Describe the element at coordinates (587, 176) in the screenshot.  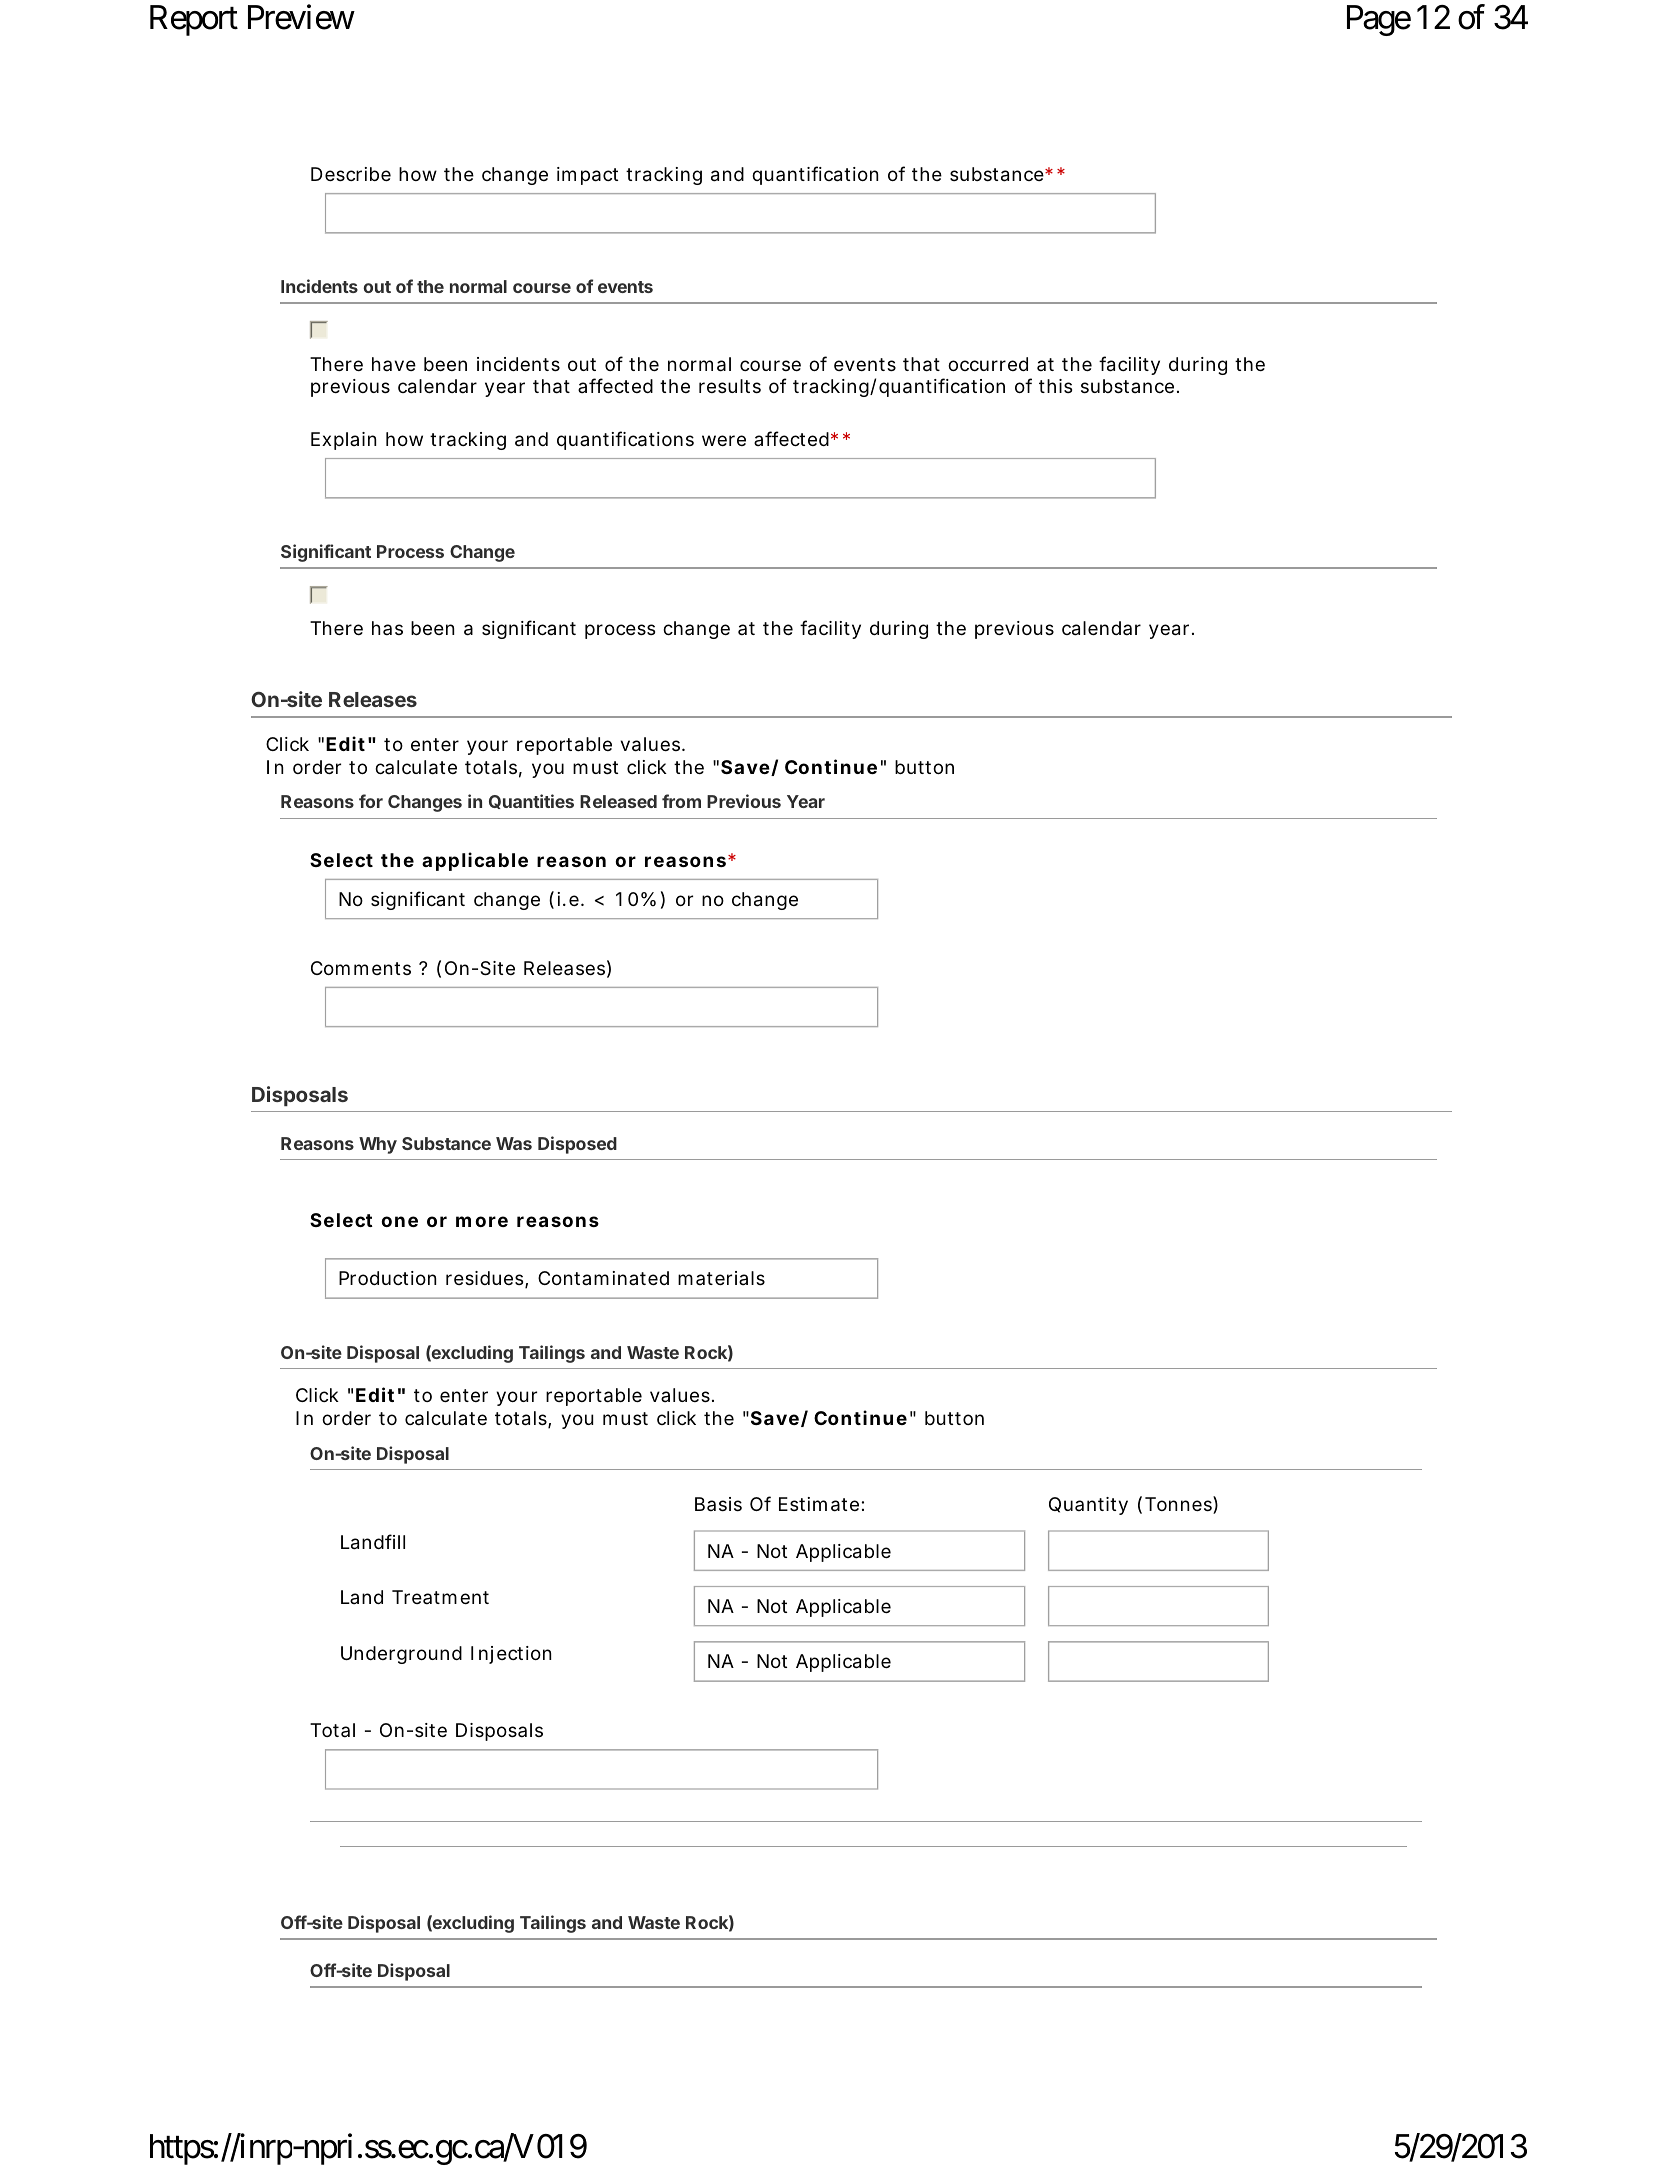
I see `impact` at that location.
